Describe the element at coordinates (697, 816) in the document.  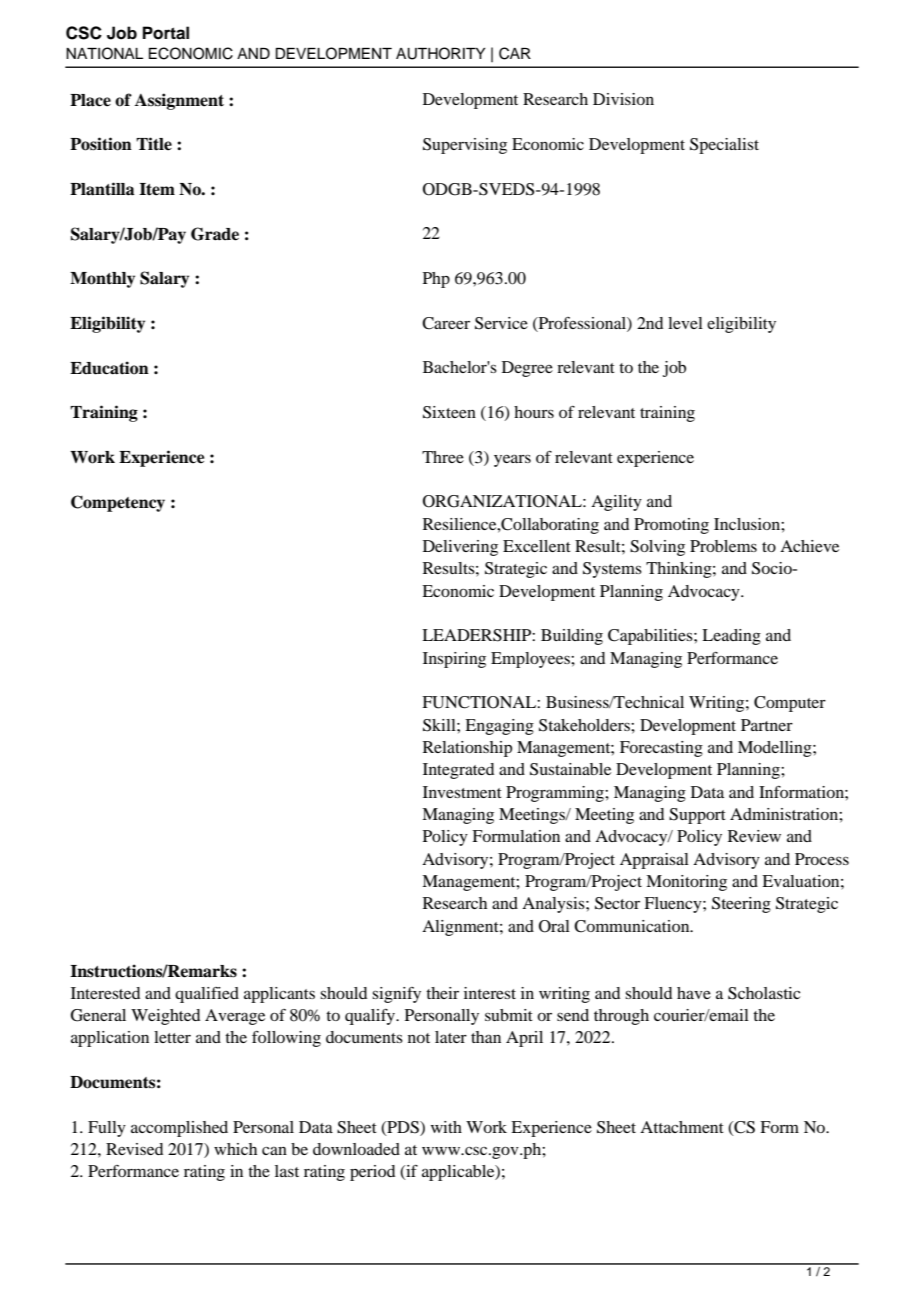
I see `Support` at that location.
